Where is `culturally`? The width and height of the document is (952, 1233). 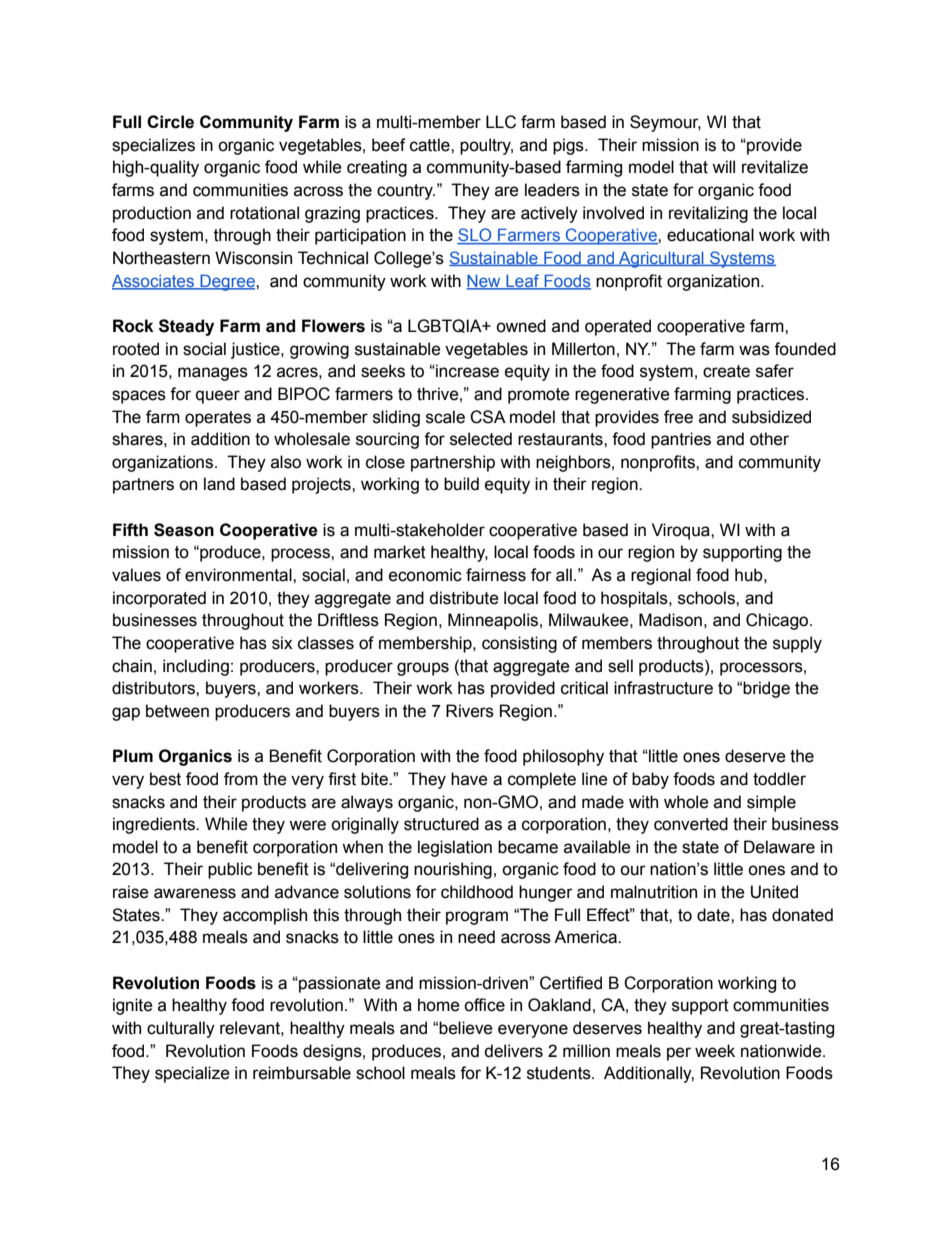 culturally is located at coordinates (181, 1029).
